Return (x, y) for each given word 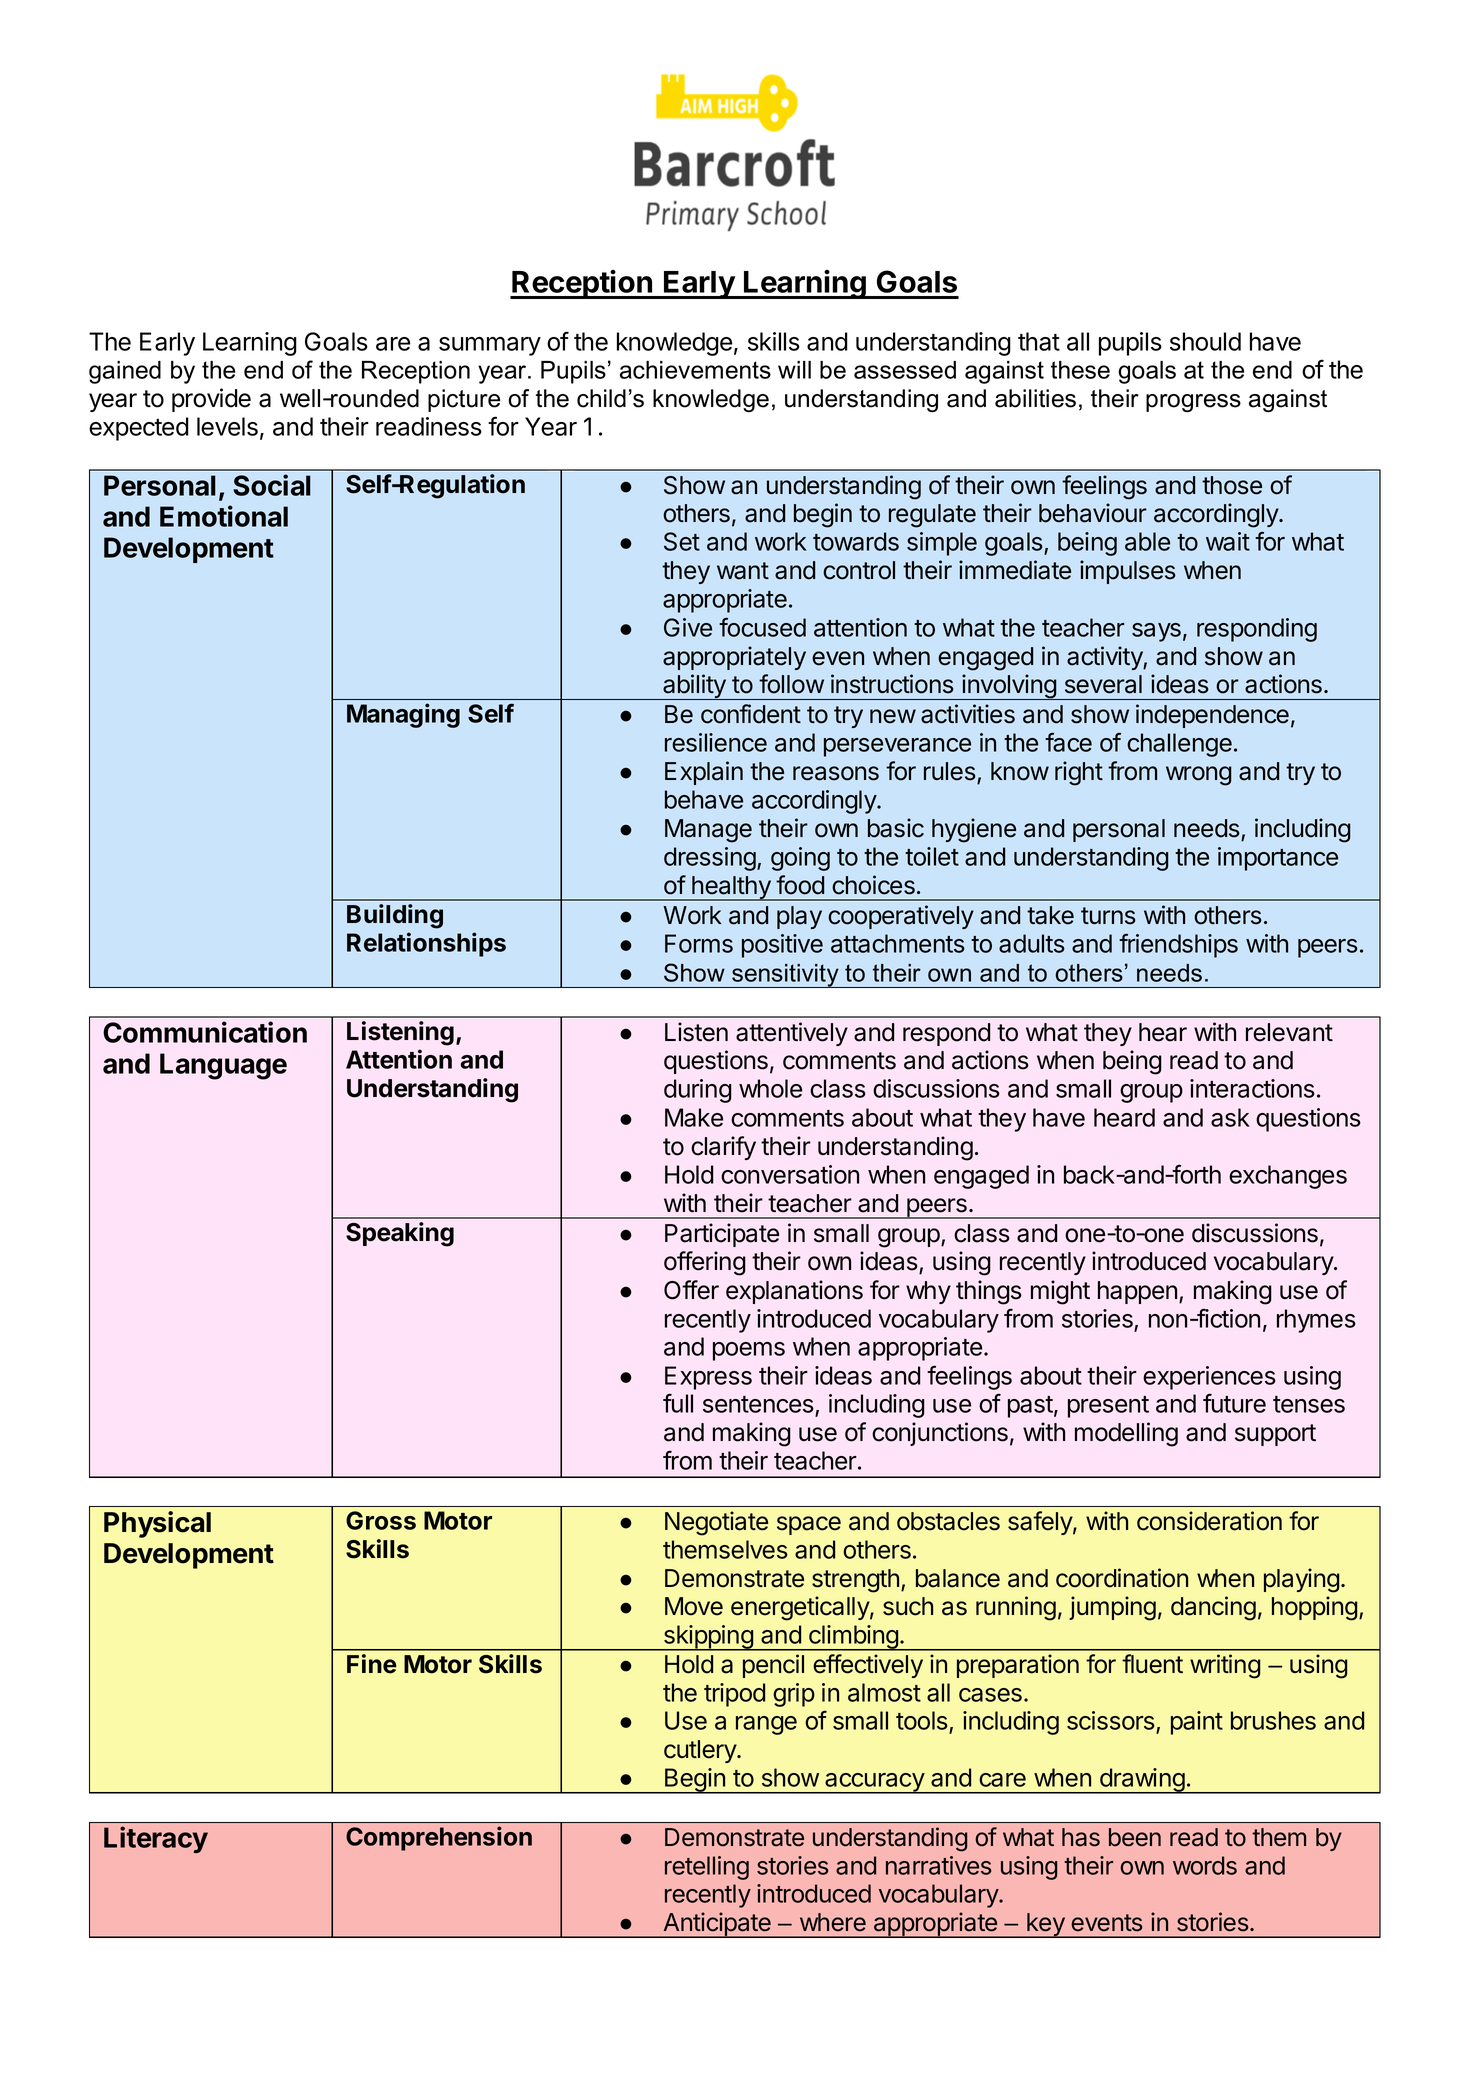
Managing (403, 715)
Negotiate (716, 1523)
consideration (1209, 1521)
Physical (157, 1524)
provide (211, 400)
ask (1230, 1117)
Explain (704, 773)
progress (1193, 403)
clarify (723, 1148)
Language (223, 1066)
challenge (1179, 745)
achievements (695, 370)
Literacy (156, 1839)
